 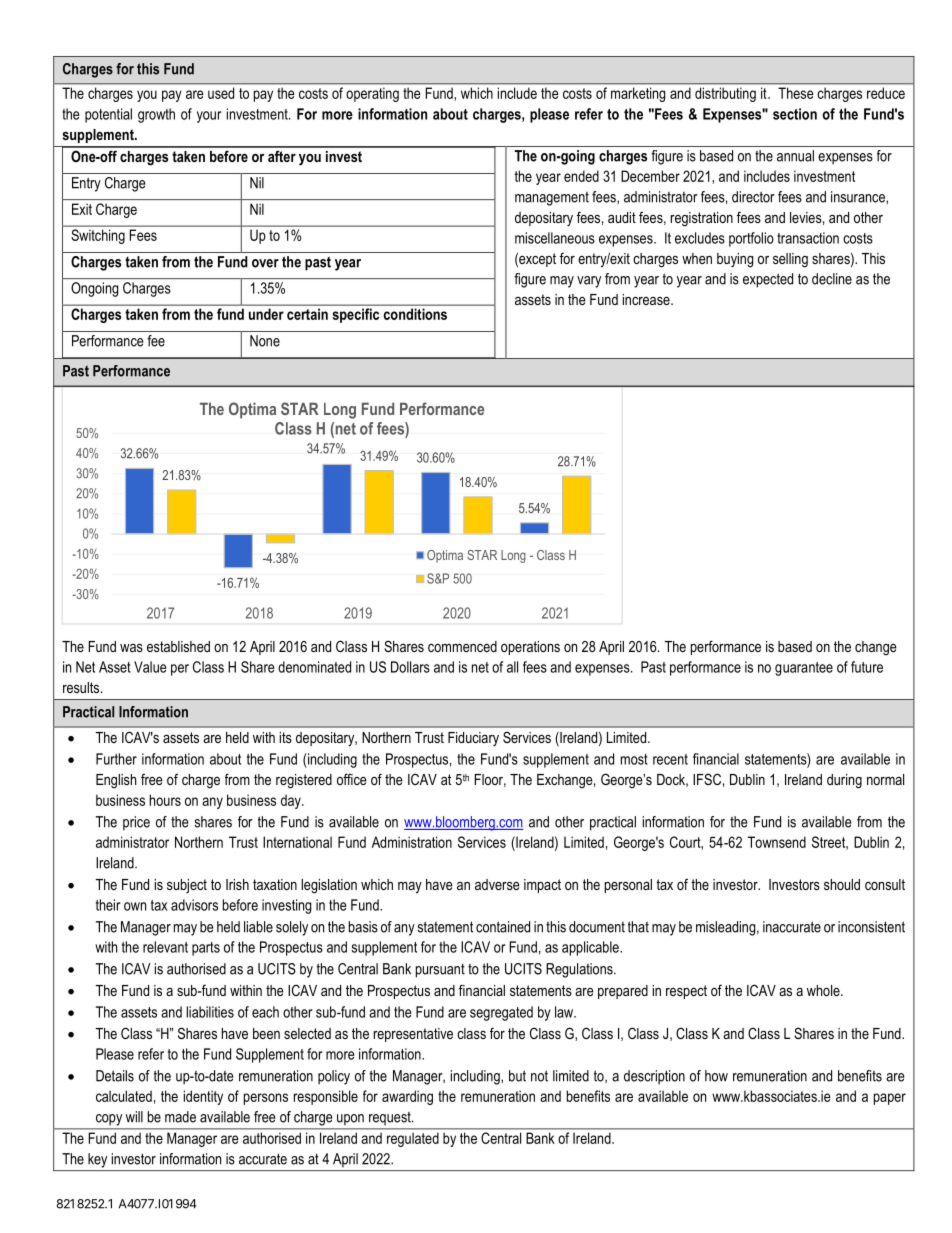 I want to click on commenced, so click(x=462, y=646).
